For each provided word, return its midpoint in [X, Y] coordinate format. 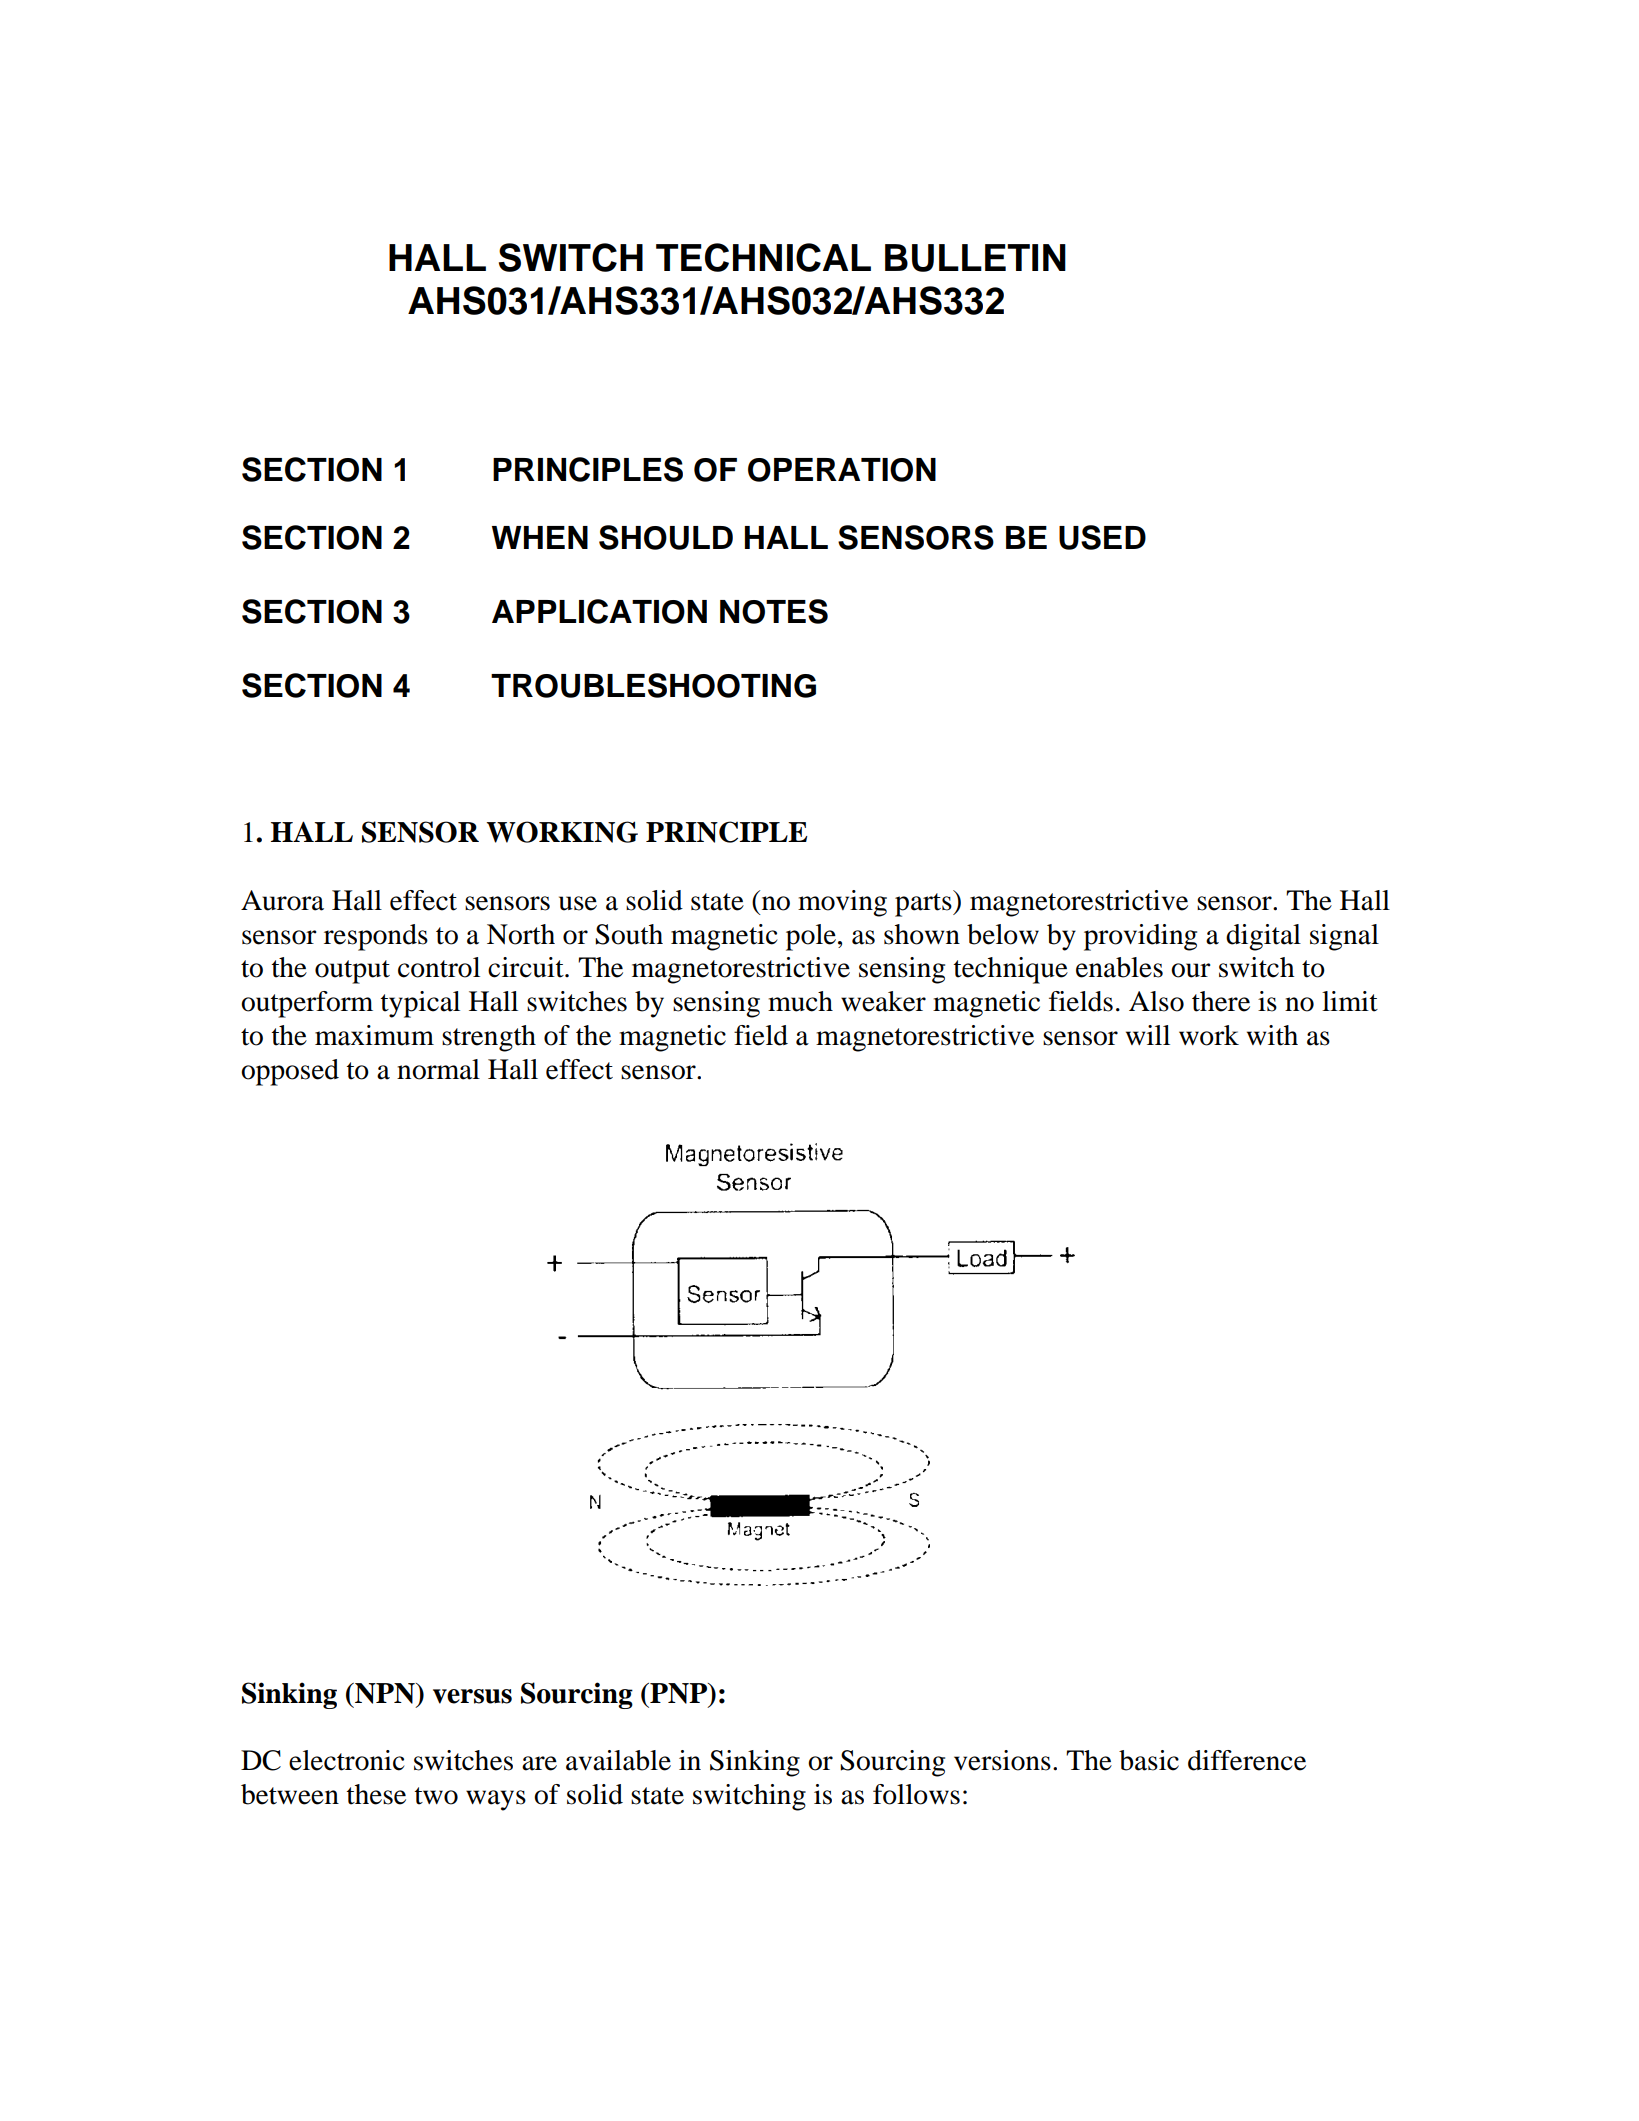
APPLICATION [599, 611]
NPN [385, 1693]
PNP [678, 1693]
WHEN [540, 537]
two [436, 1796]
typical [420, 1004]
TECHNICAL [763, 257]
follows [916, 1794]
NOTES [774, 611]
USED [1102, 537]
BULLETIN [975, 258]
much [800, 1001]
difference [1247, 1760]
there [1221, 1001]
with [1272, 1035]
